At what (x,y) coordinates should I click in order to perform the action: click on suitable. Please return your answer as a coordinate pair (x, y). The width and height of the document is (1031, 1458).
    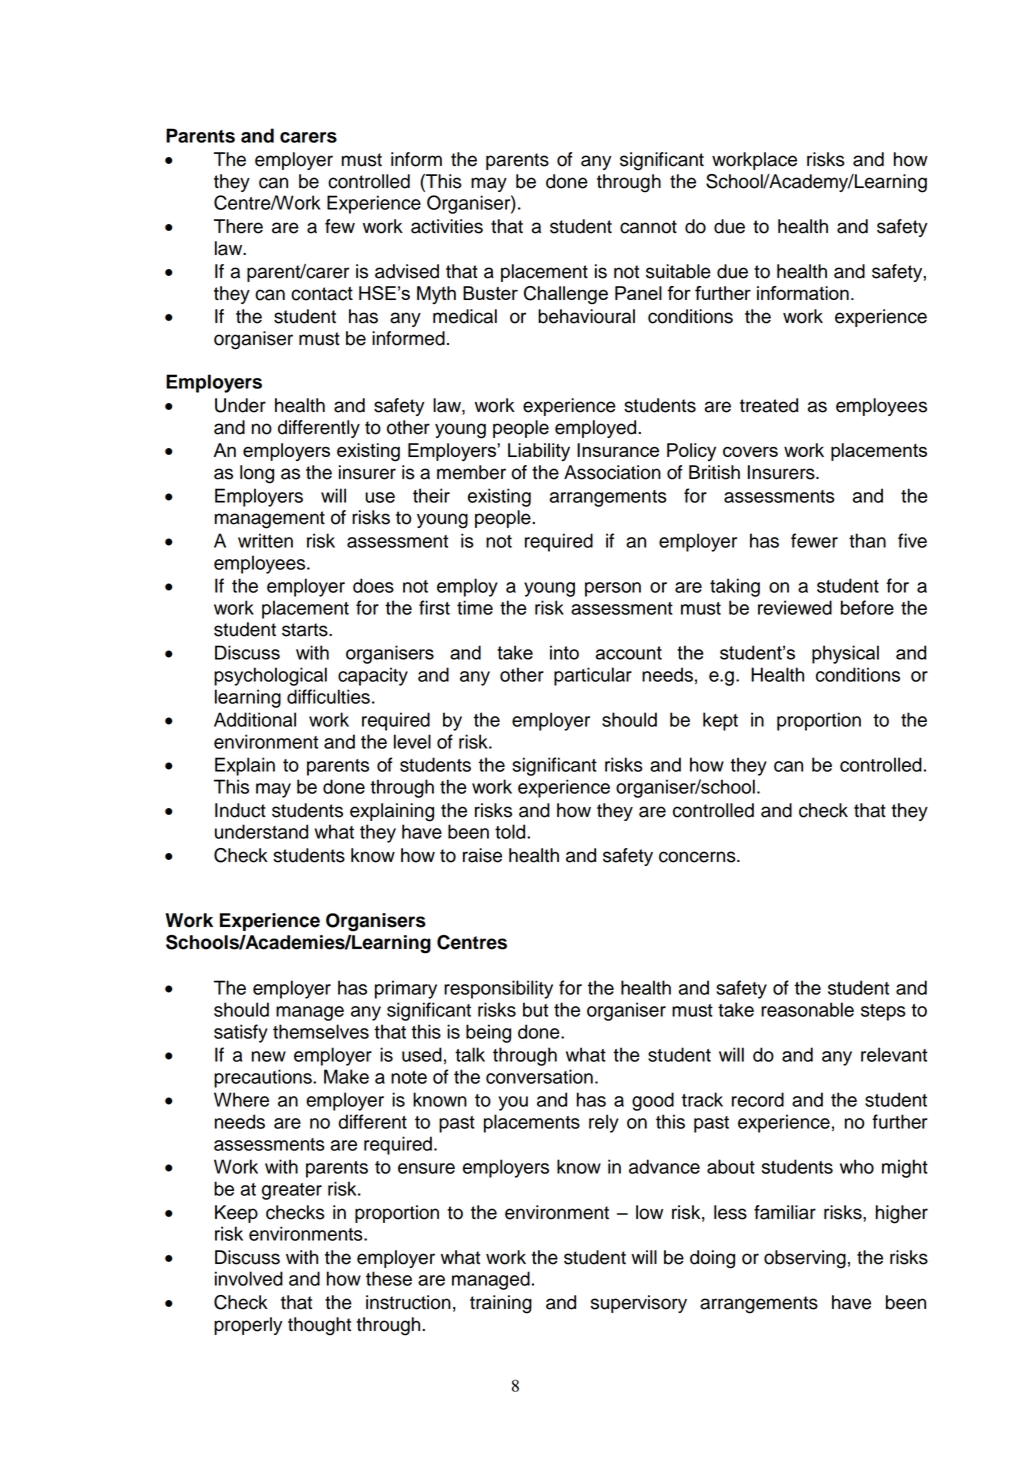
    Looking at the image, I should click on (678, 271).
